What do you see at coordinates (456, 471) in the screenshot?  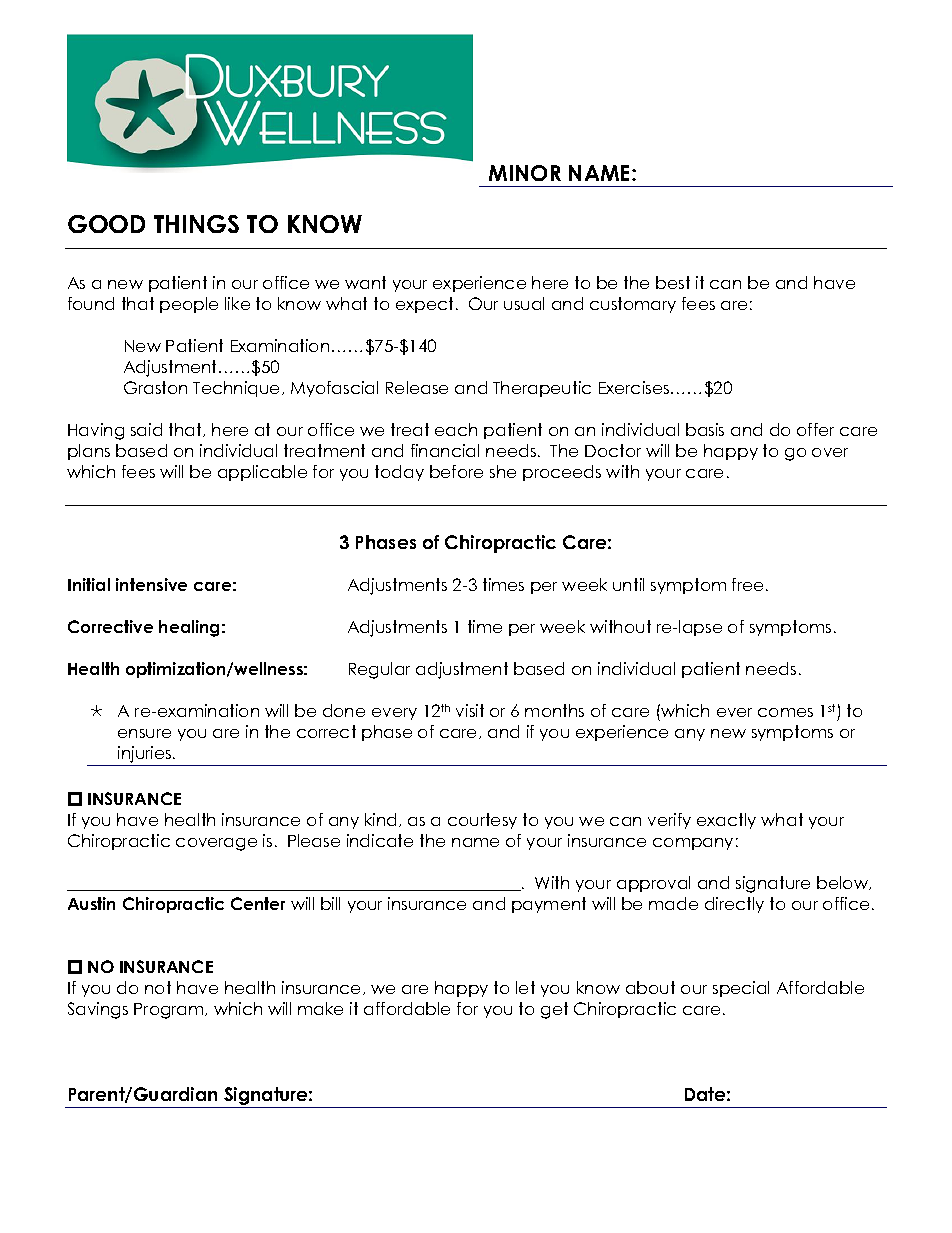 I see `before` at bounding box center [456, 471].
